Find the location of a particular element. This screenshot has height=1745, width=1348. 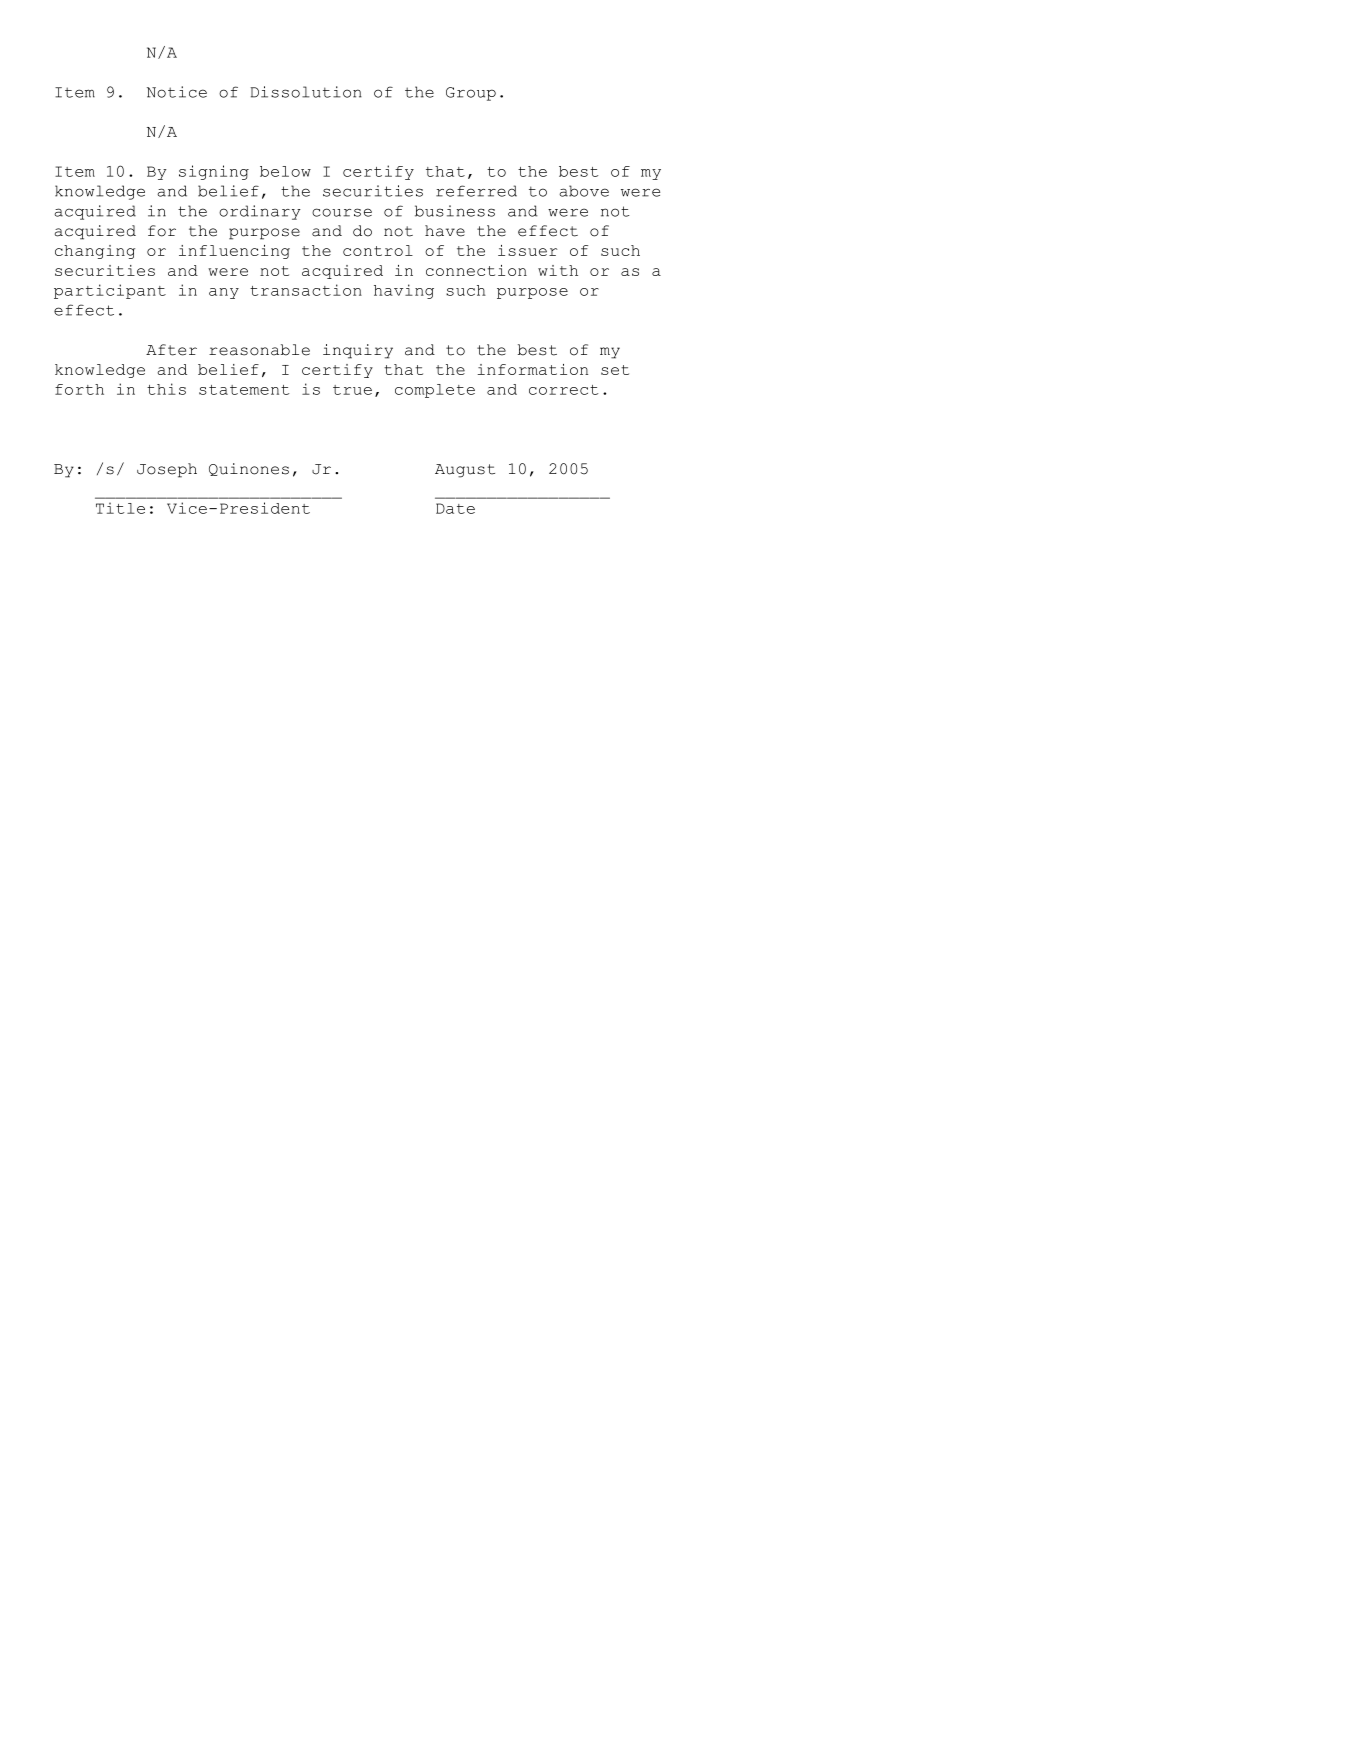

with is located at coordinates (558, 270).
